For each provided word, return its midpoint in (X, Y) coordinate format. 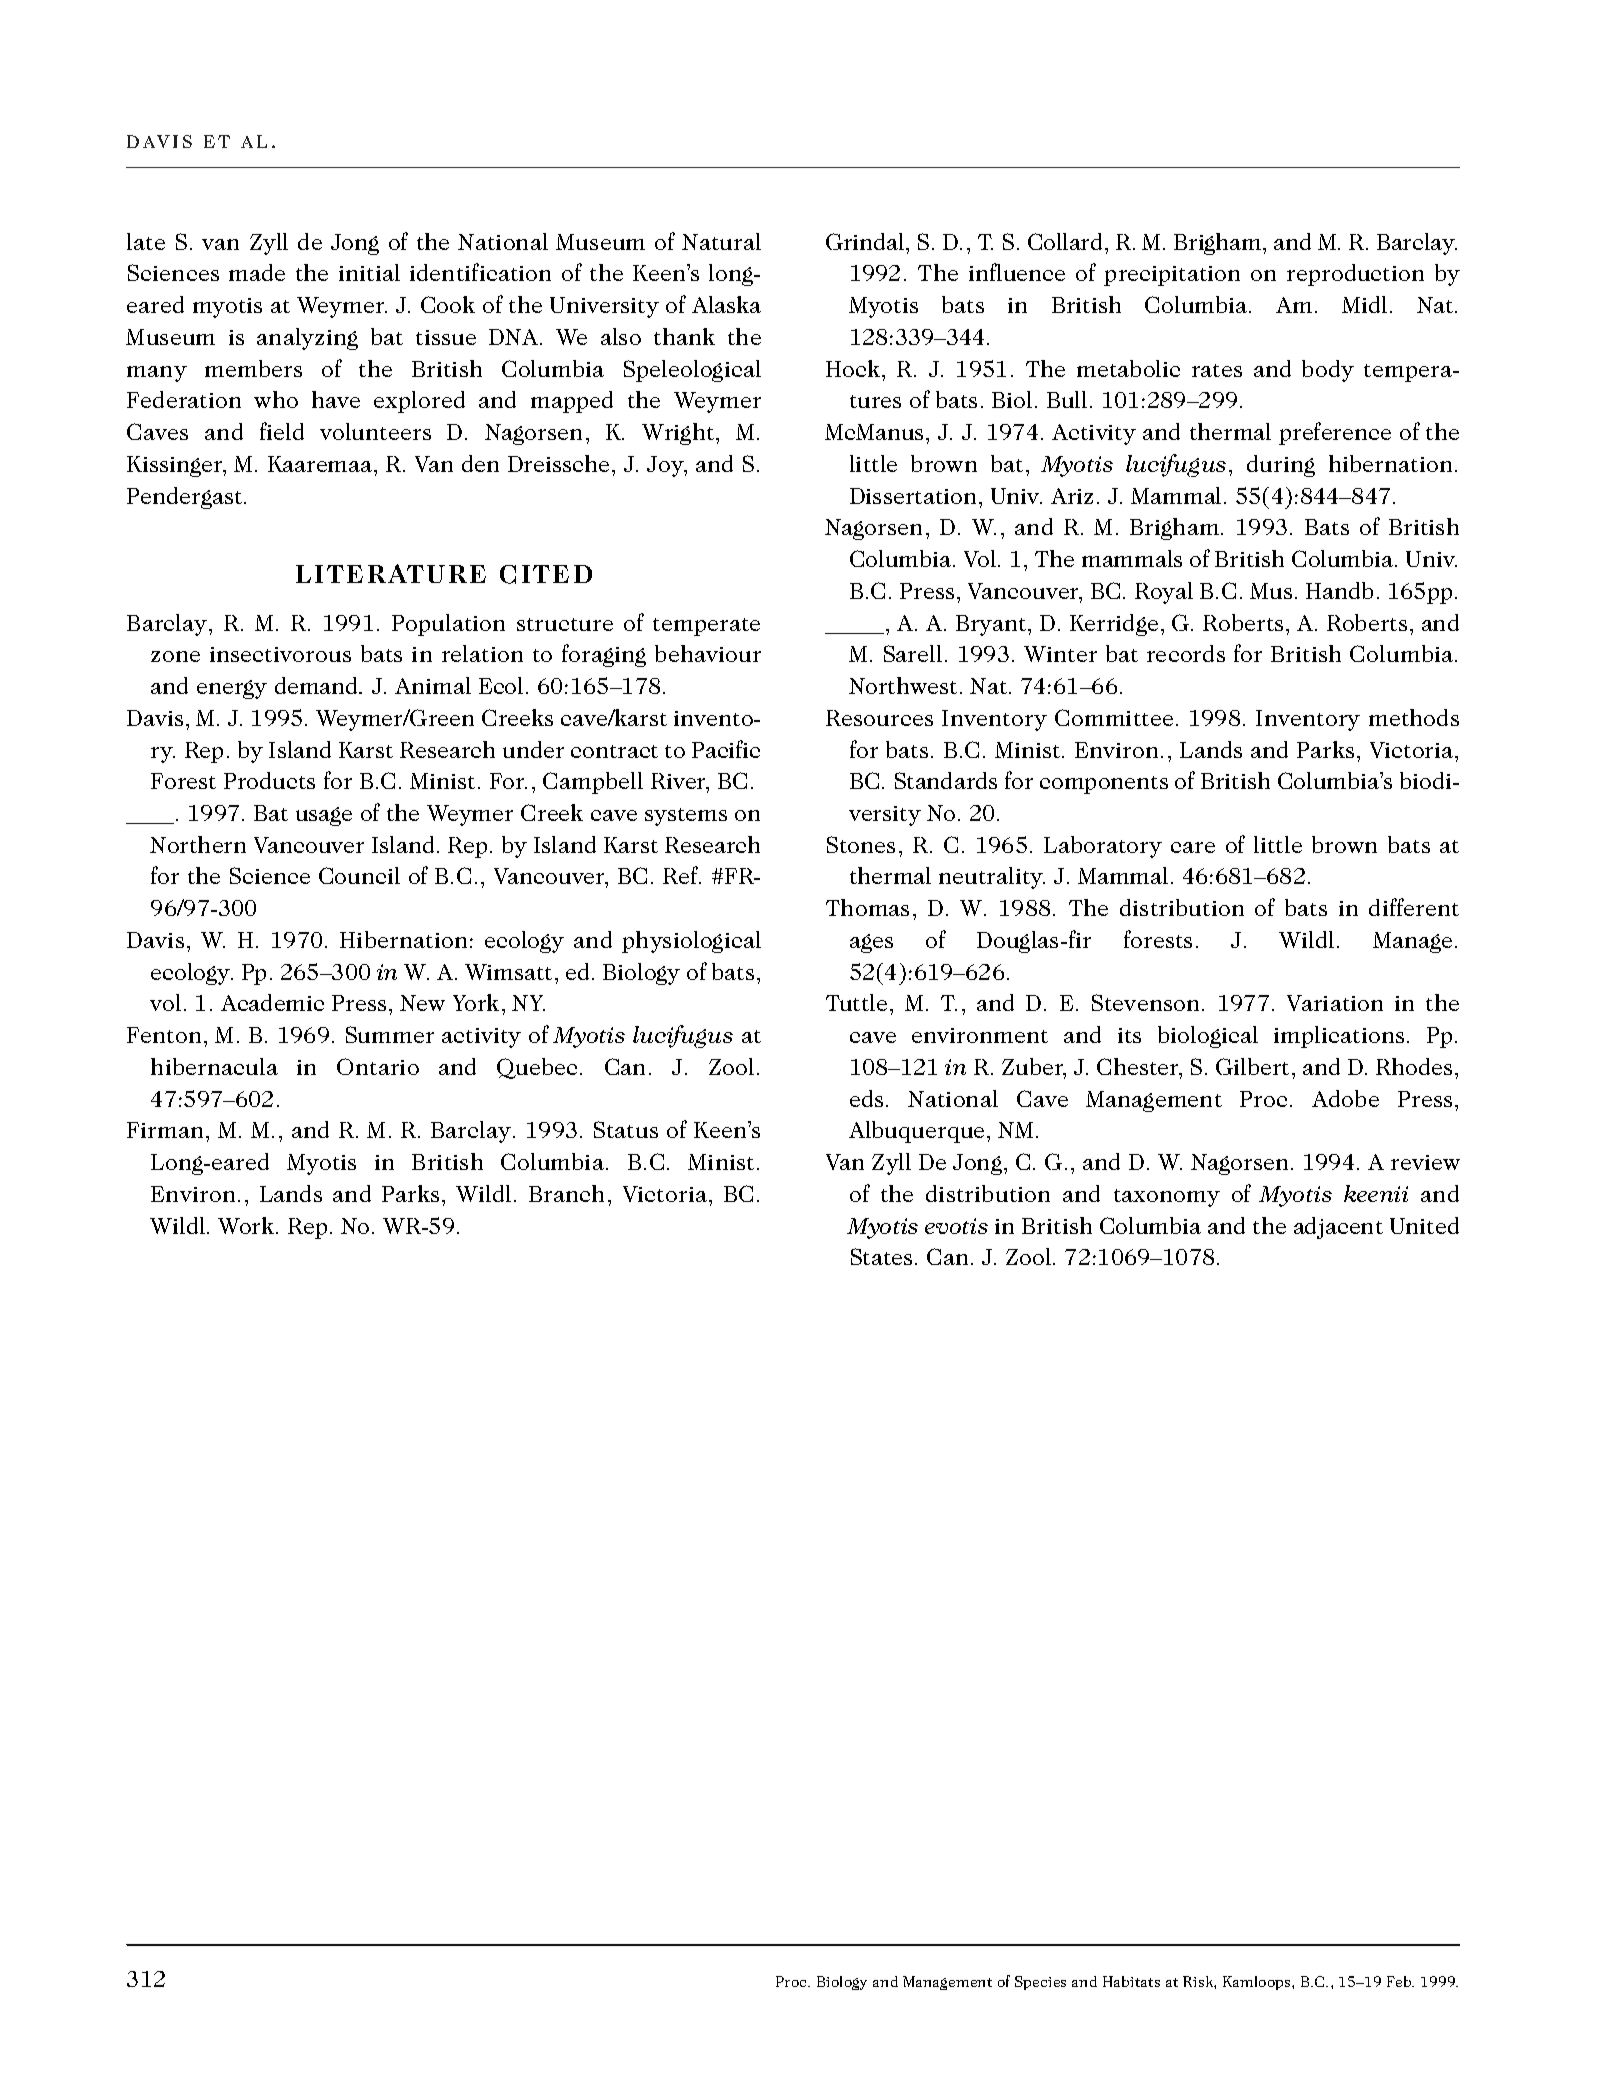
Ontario (378, 1066)
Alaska (726, 304)
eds (866, 1098)
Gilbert (1254, 1066)
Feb (1400, 1981)
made (257, 272)
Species (1040, 1983)
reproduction (1355, 275)
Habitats (1131, 1981)
